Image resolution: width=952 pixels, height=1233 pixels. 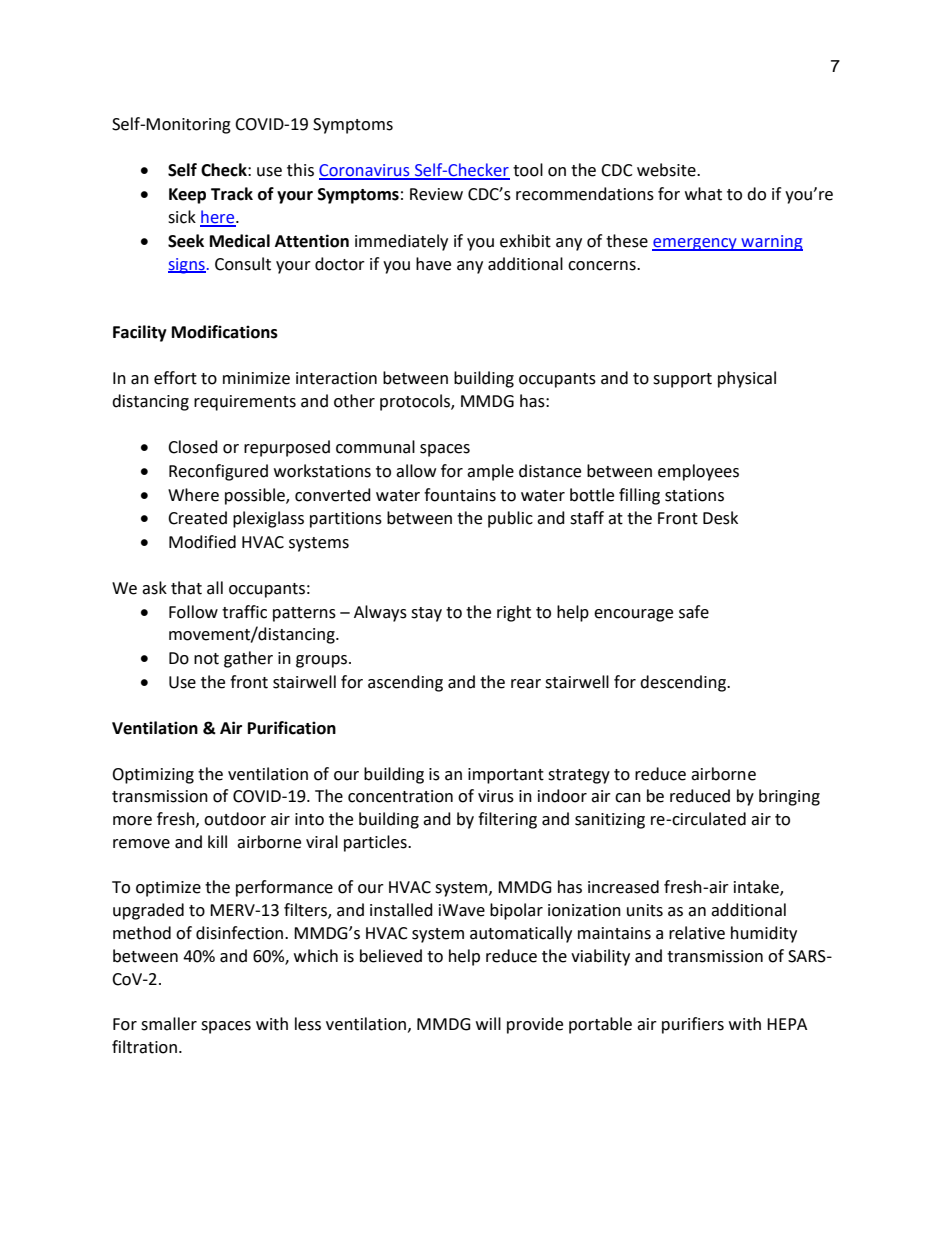 What do you see at coordinates (206, 659) in the image?
I see `not` at bounding box center [206, 659].
